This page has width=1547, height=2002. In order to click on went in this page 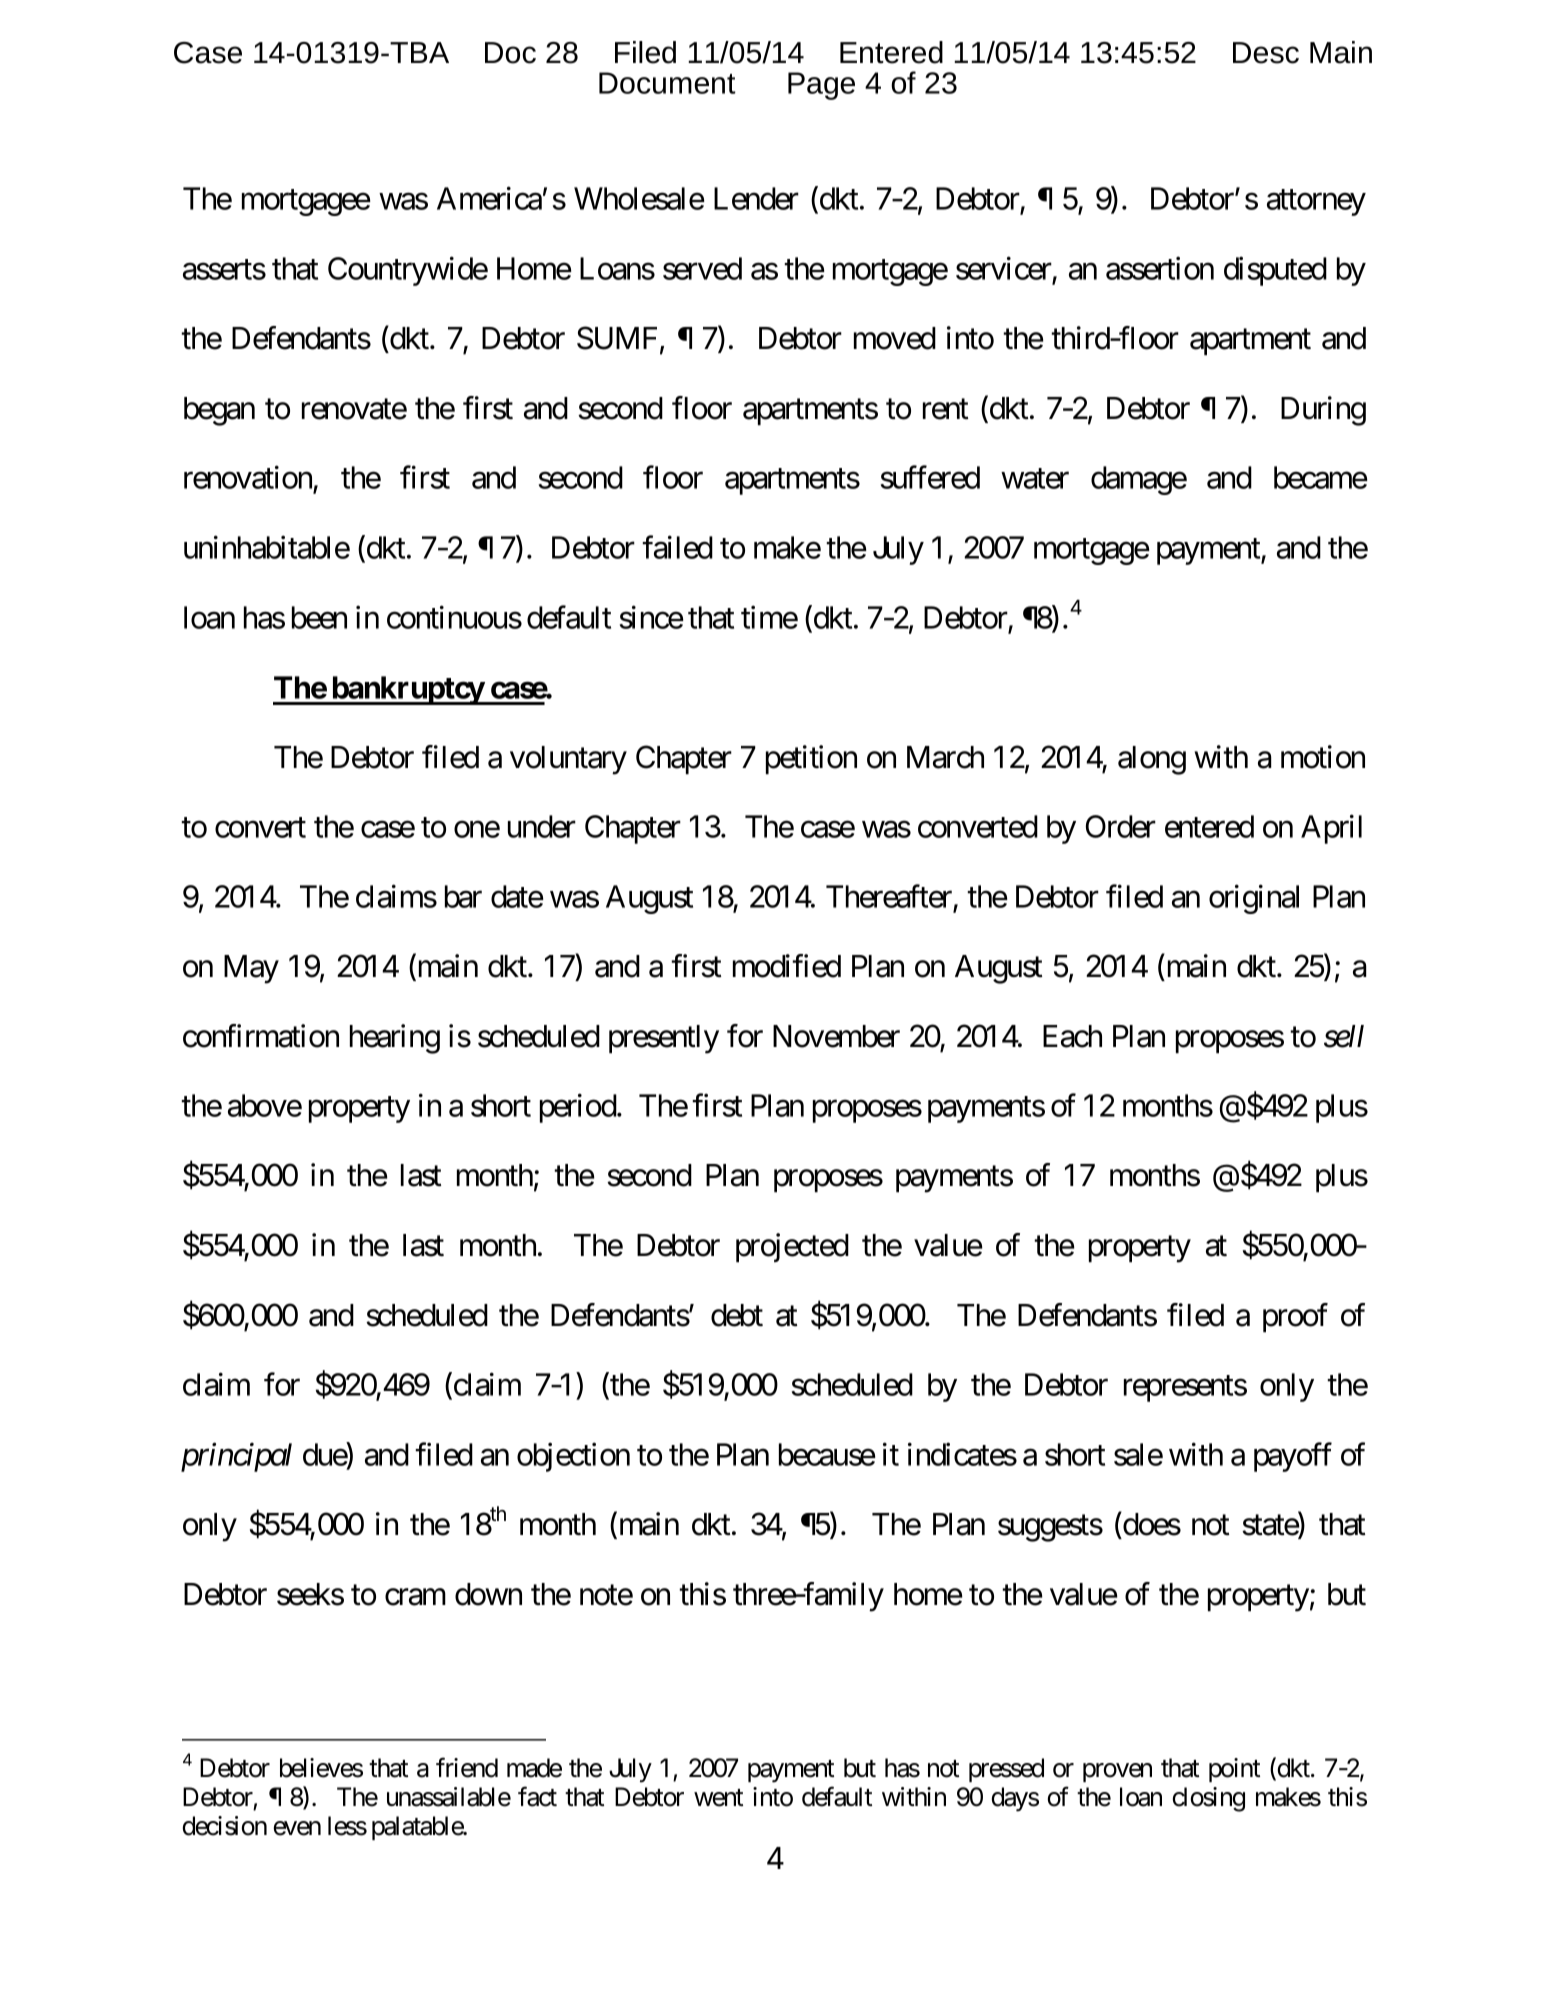, I will do `click(718, 1798)`.
